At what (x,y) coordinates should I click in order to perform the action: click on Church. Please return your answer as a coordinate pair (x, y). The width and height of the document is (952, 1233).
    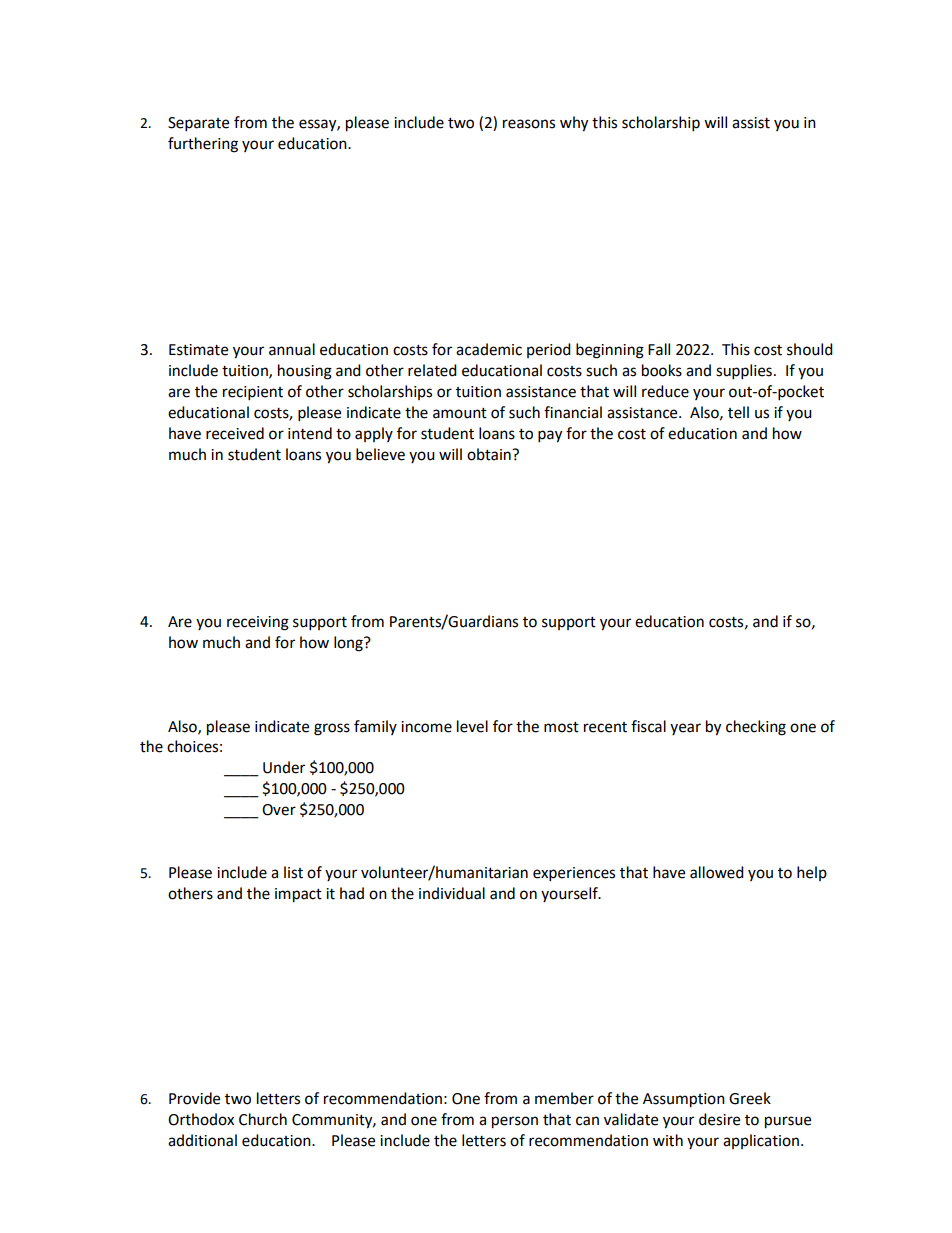
    Looking at the image, I should click on (263, 1119).
